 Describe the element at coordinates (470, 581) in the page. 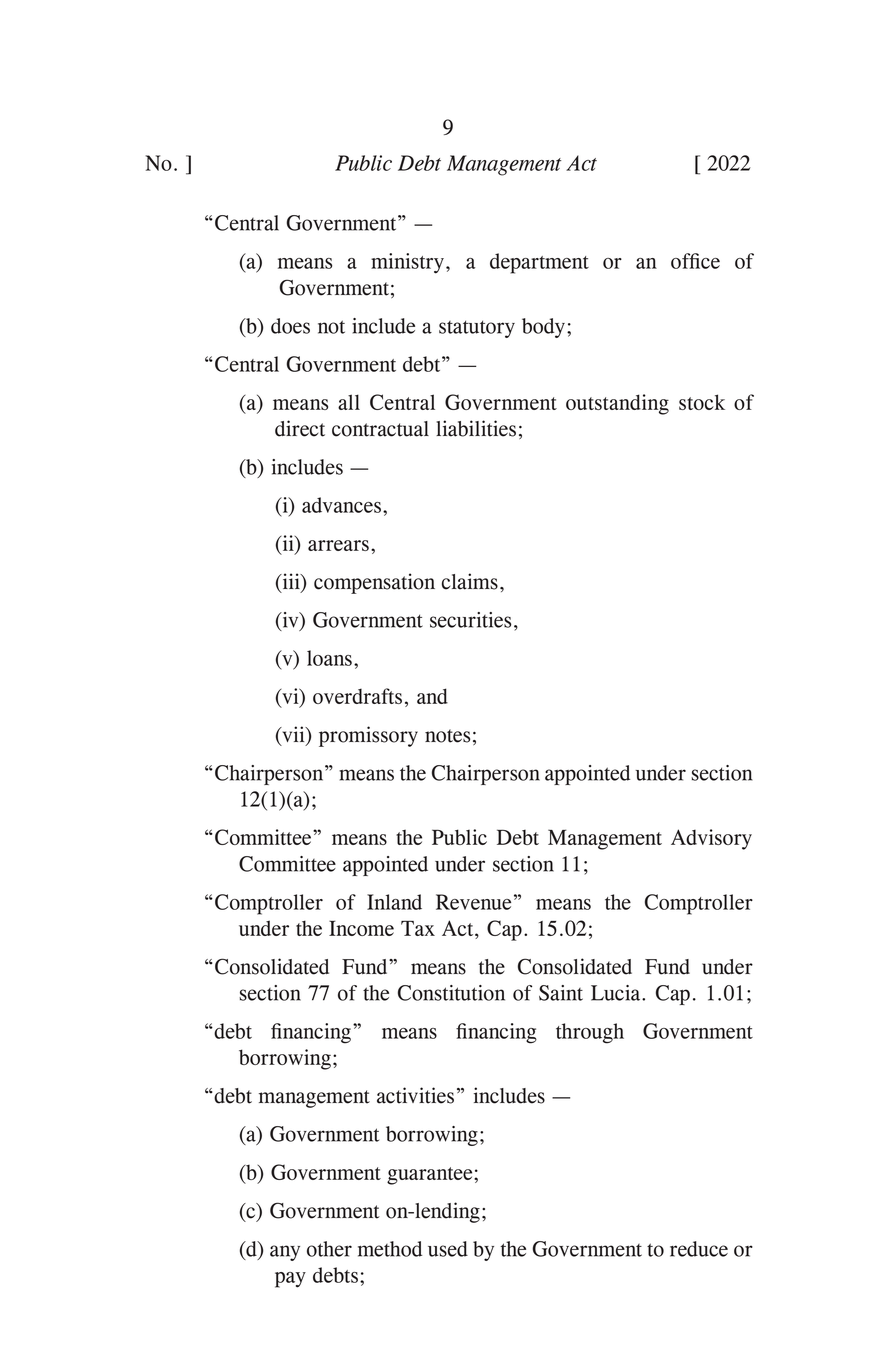

I see `claims` at that location.
